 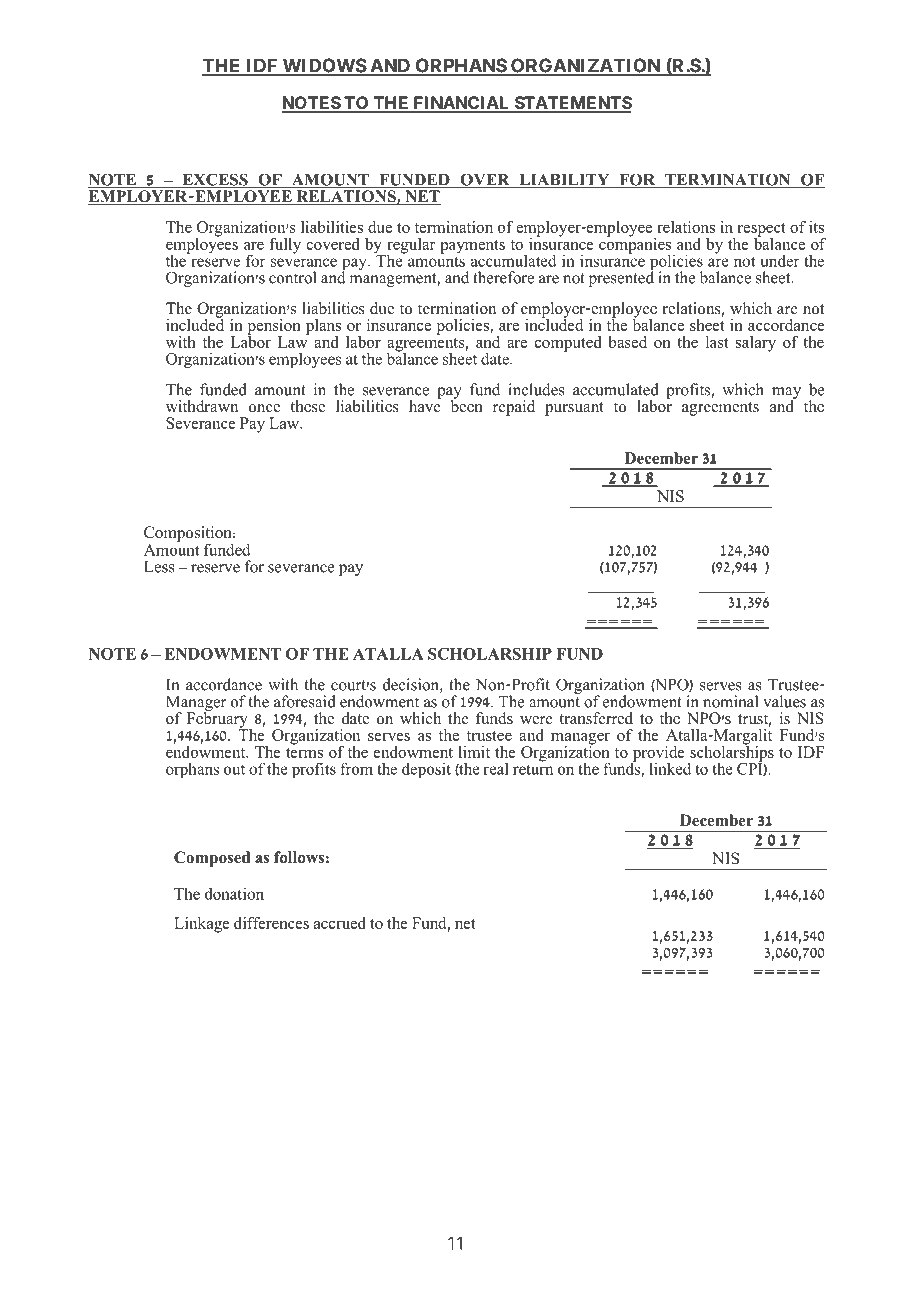 I want to click on FINANCIAL, so click(x=461, y=104).
